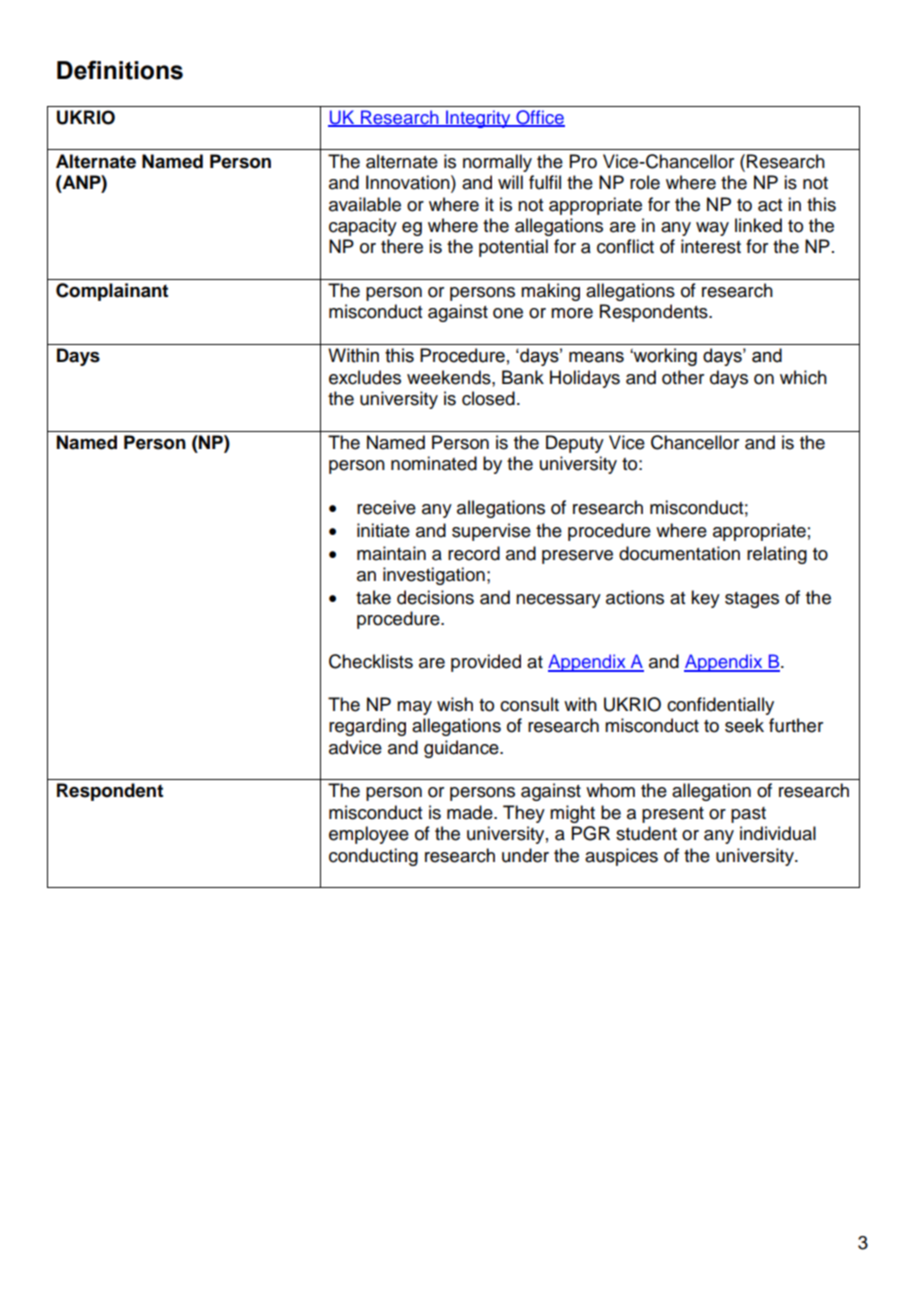  I want to click on role, so click(645, 182).
